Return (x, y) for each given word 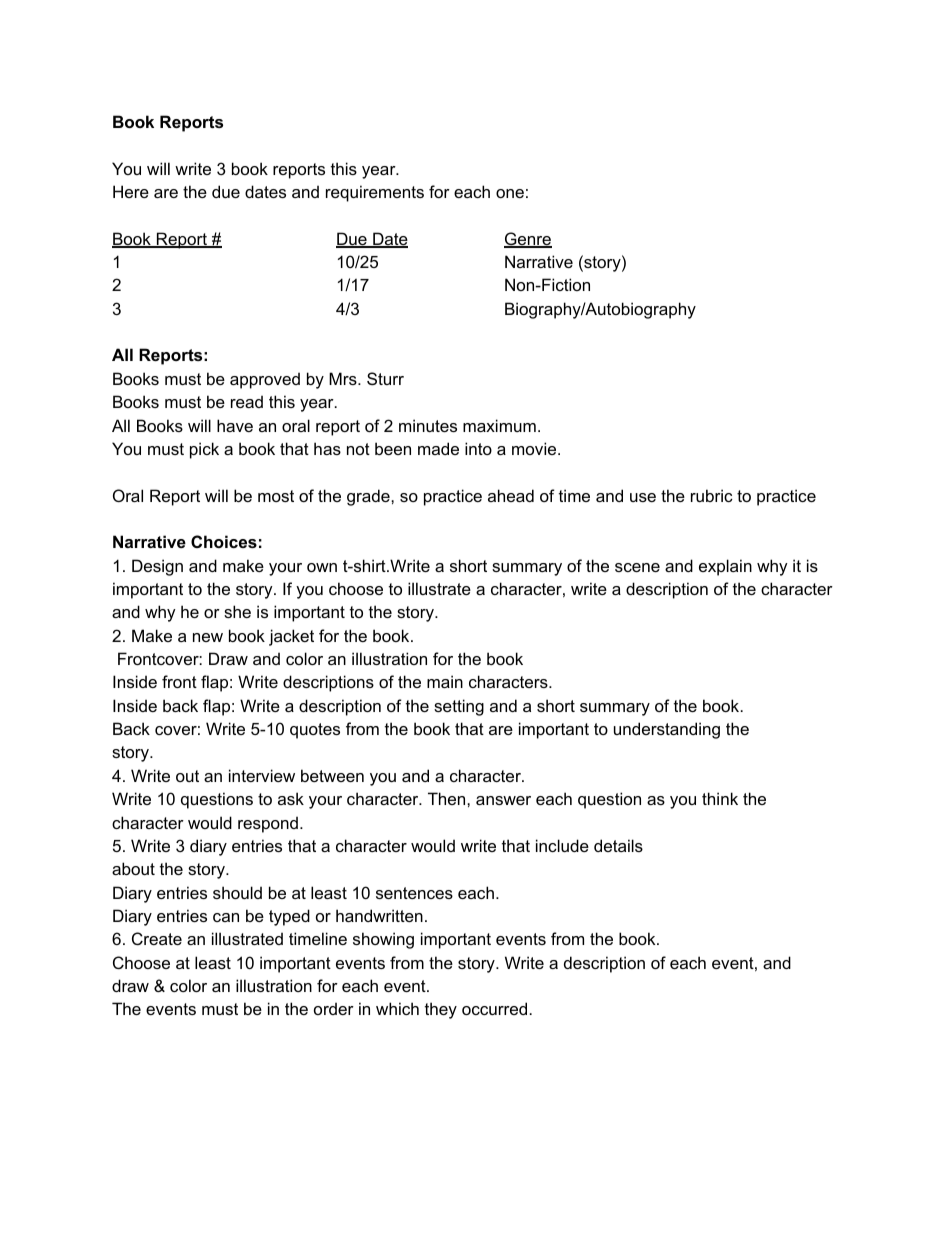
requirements (375, 193)
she (237, 611)
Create (157, 938)
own (322, 567)
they (441, 1010)
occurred (494, 1008)
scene (637, 567)
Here (131, 191)
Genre (528, 240)
